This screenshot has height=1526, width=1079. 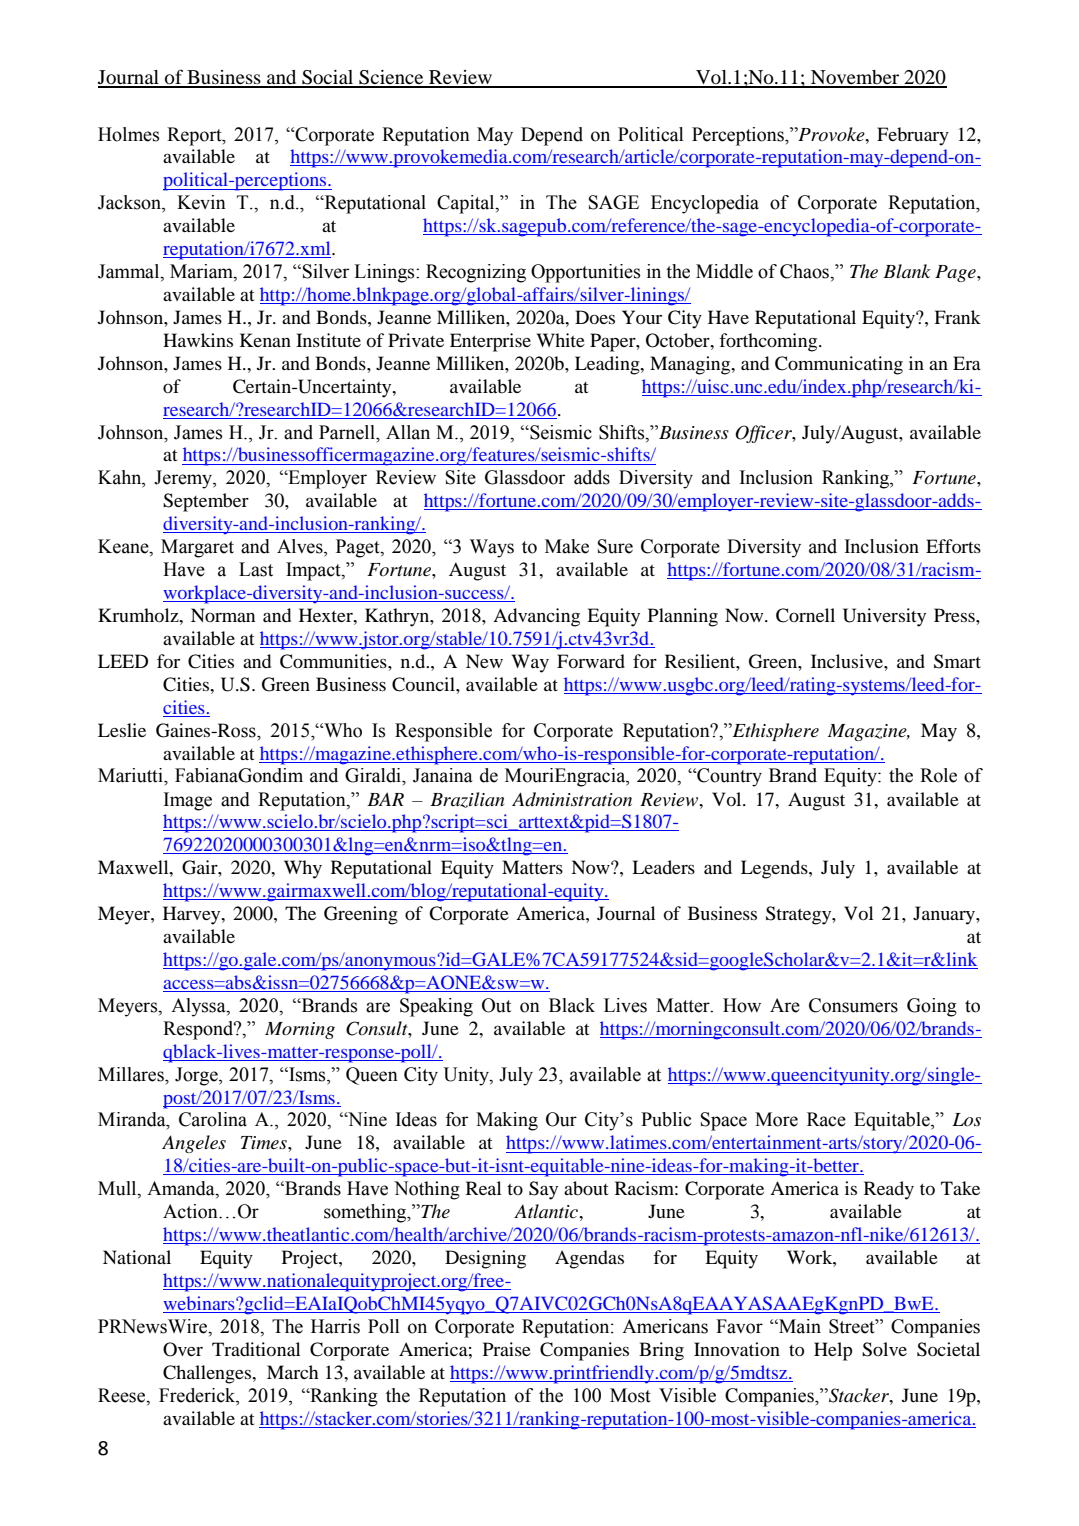 I want to click on Challenges, so click(x=208, y=1374).
